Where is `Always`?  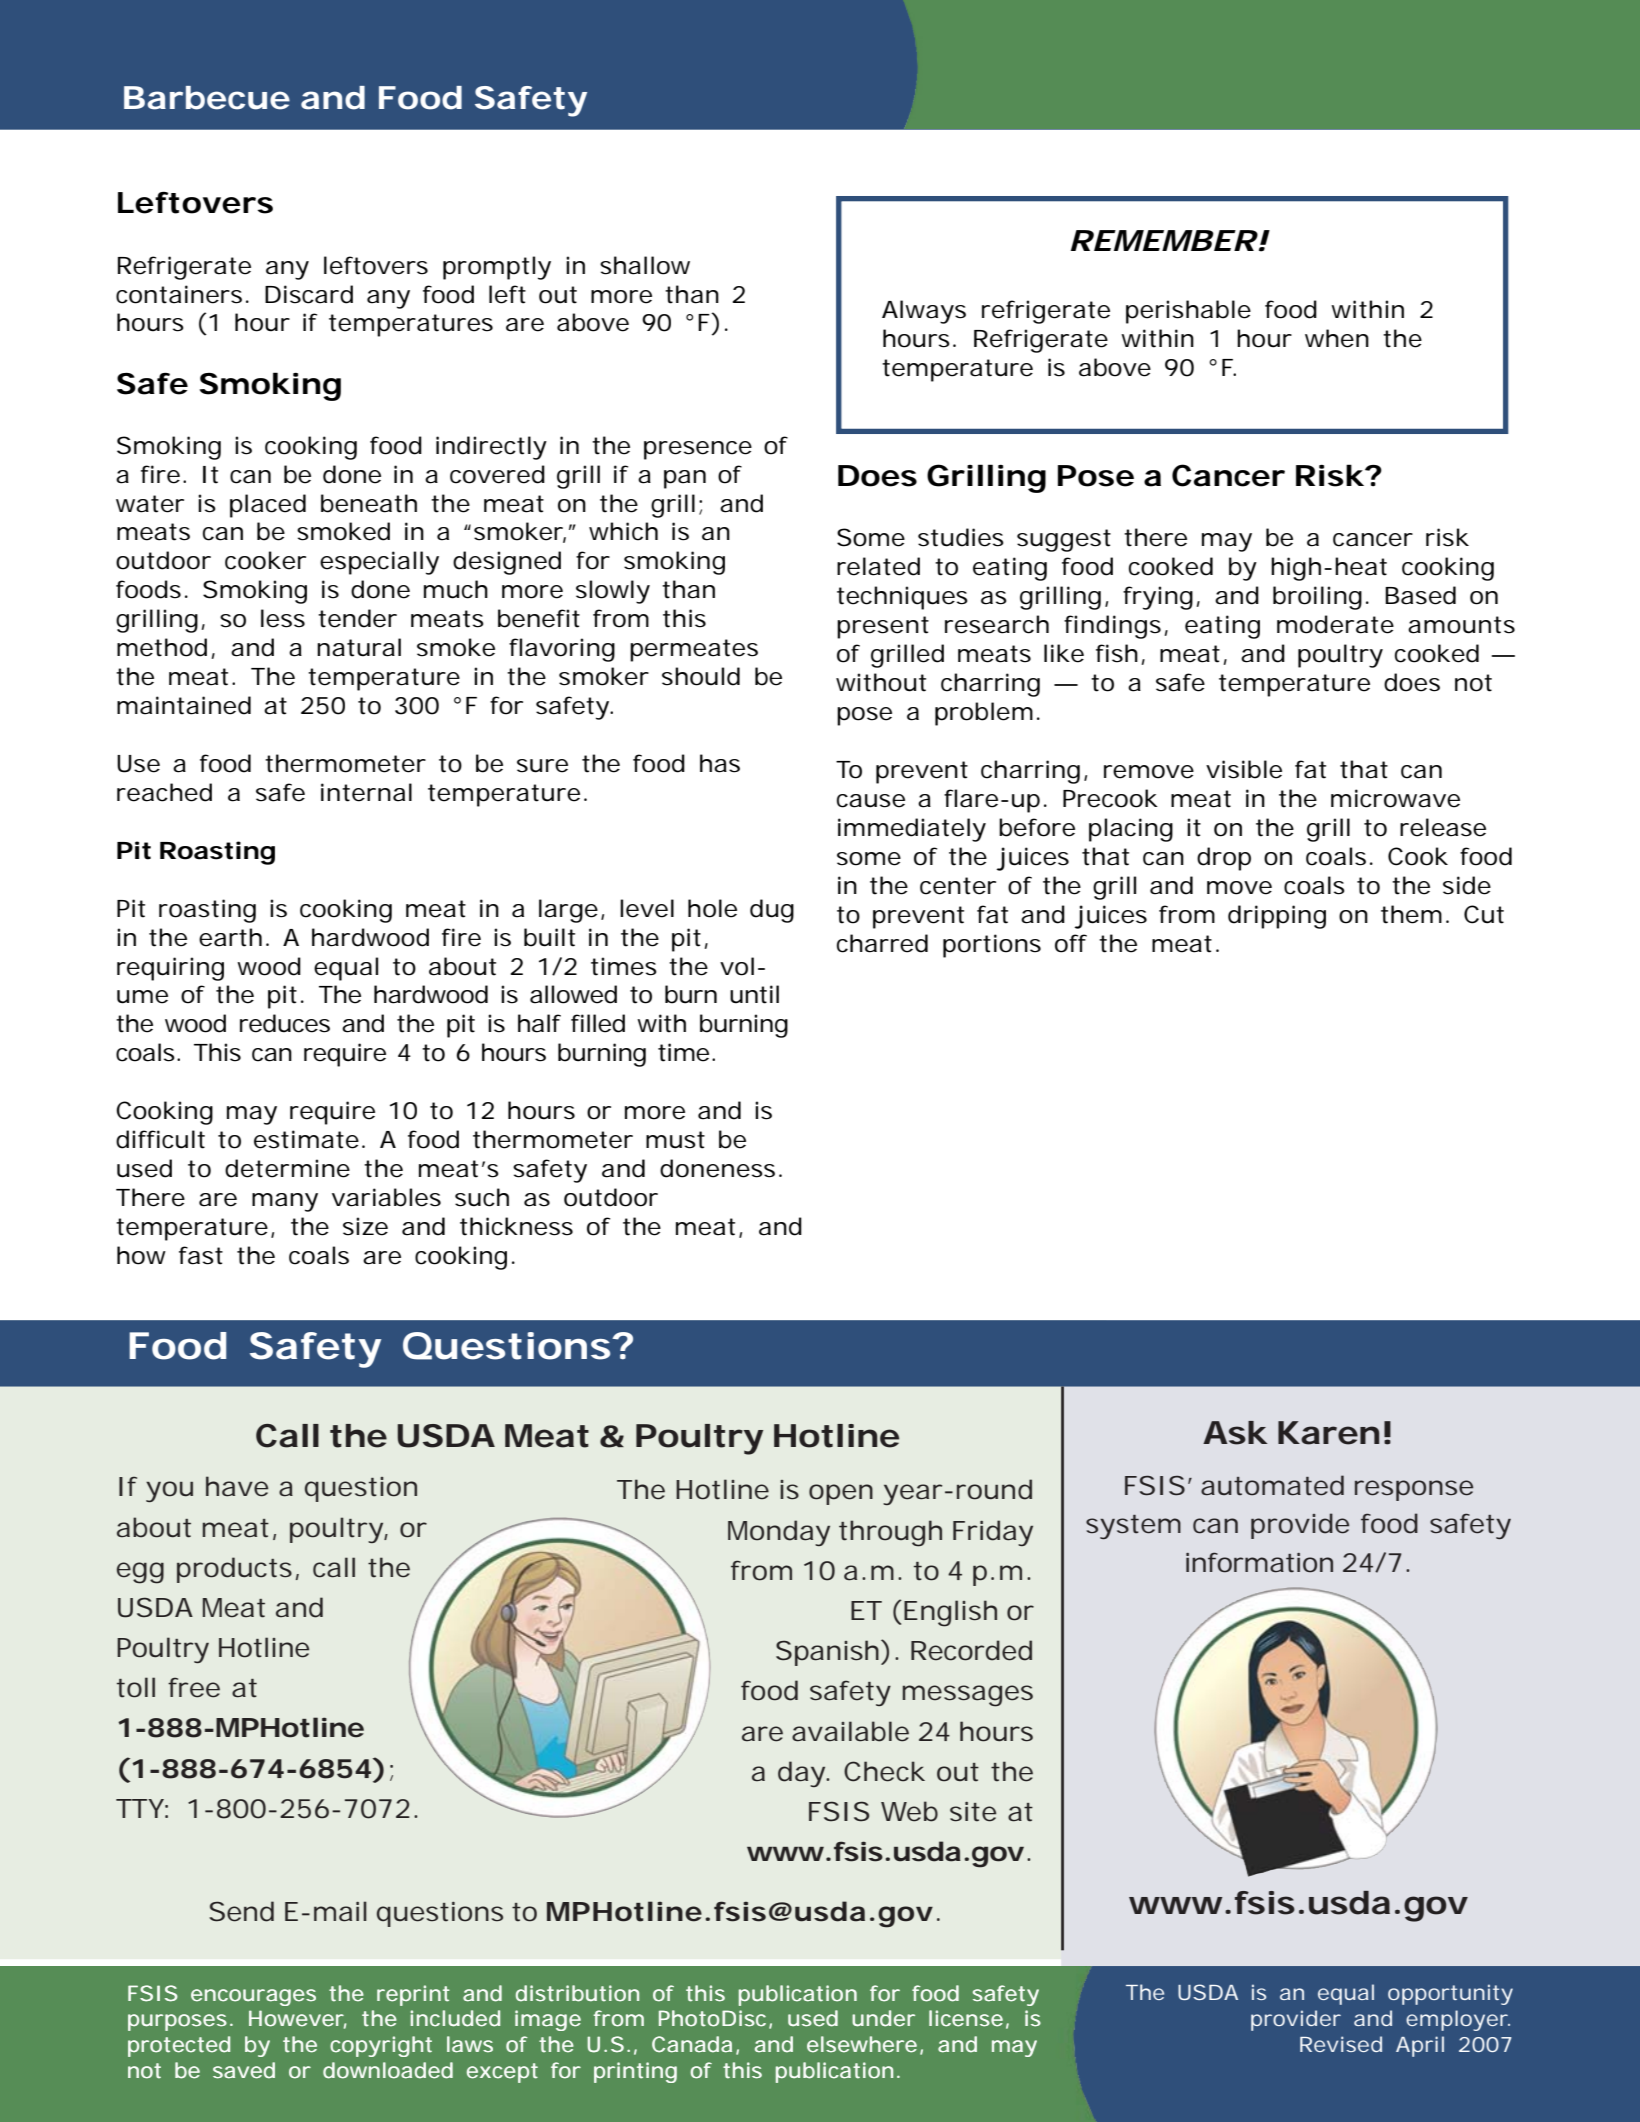 Always is located at coordinates (924, 312).
